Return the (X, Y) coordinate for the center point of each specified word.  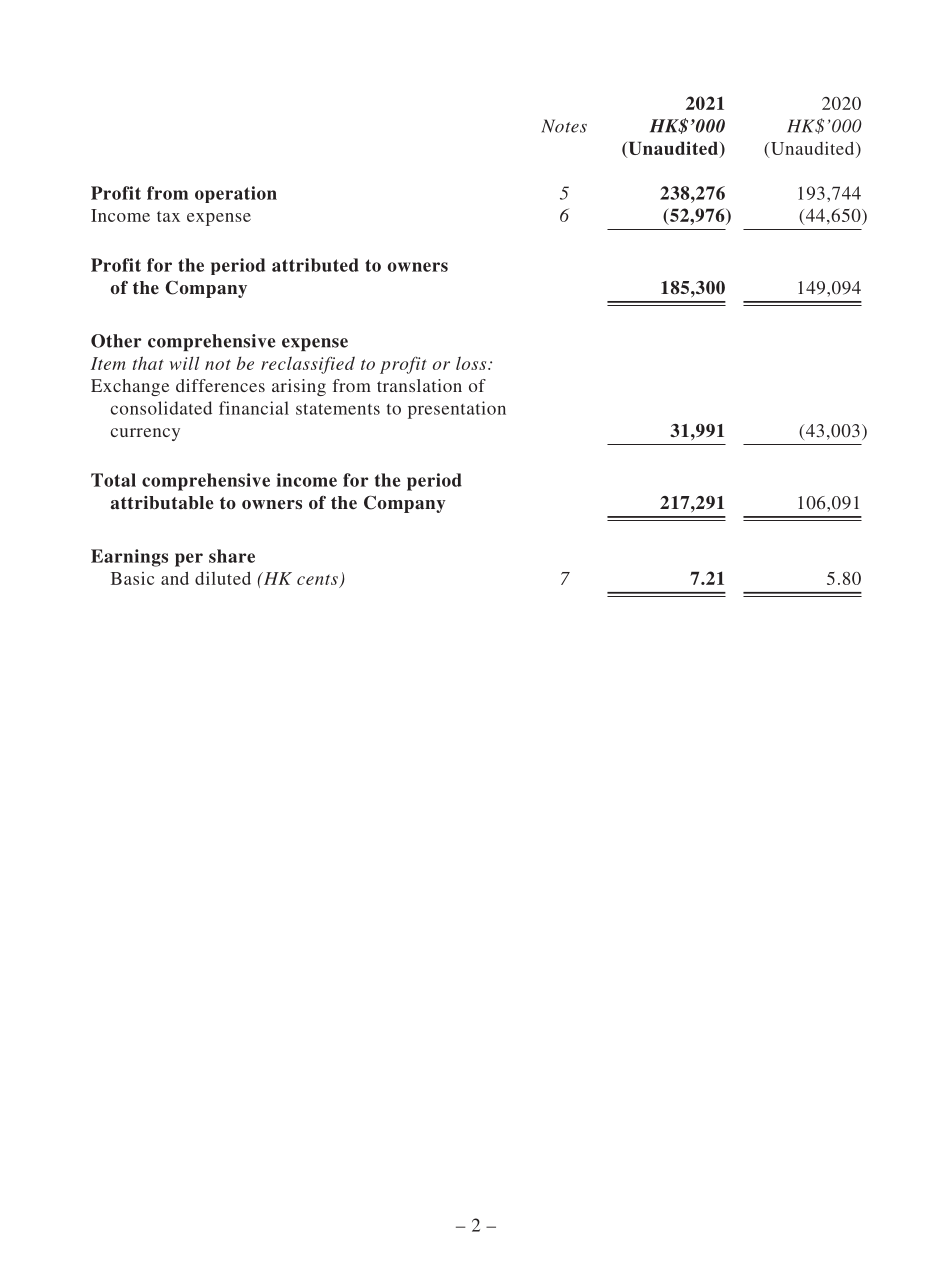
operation (236, 194)
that (148, 363)
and (175, 578)
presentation (457, 410)
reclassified (308, 365)
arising (299, 387)
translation (419, 385)
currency (145, 434)
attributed (315, 265)
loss (472, 363)
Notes (564, 126)
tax (168, 216)
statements (338, 409)
